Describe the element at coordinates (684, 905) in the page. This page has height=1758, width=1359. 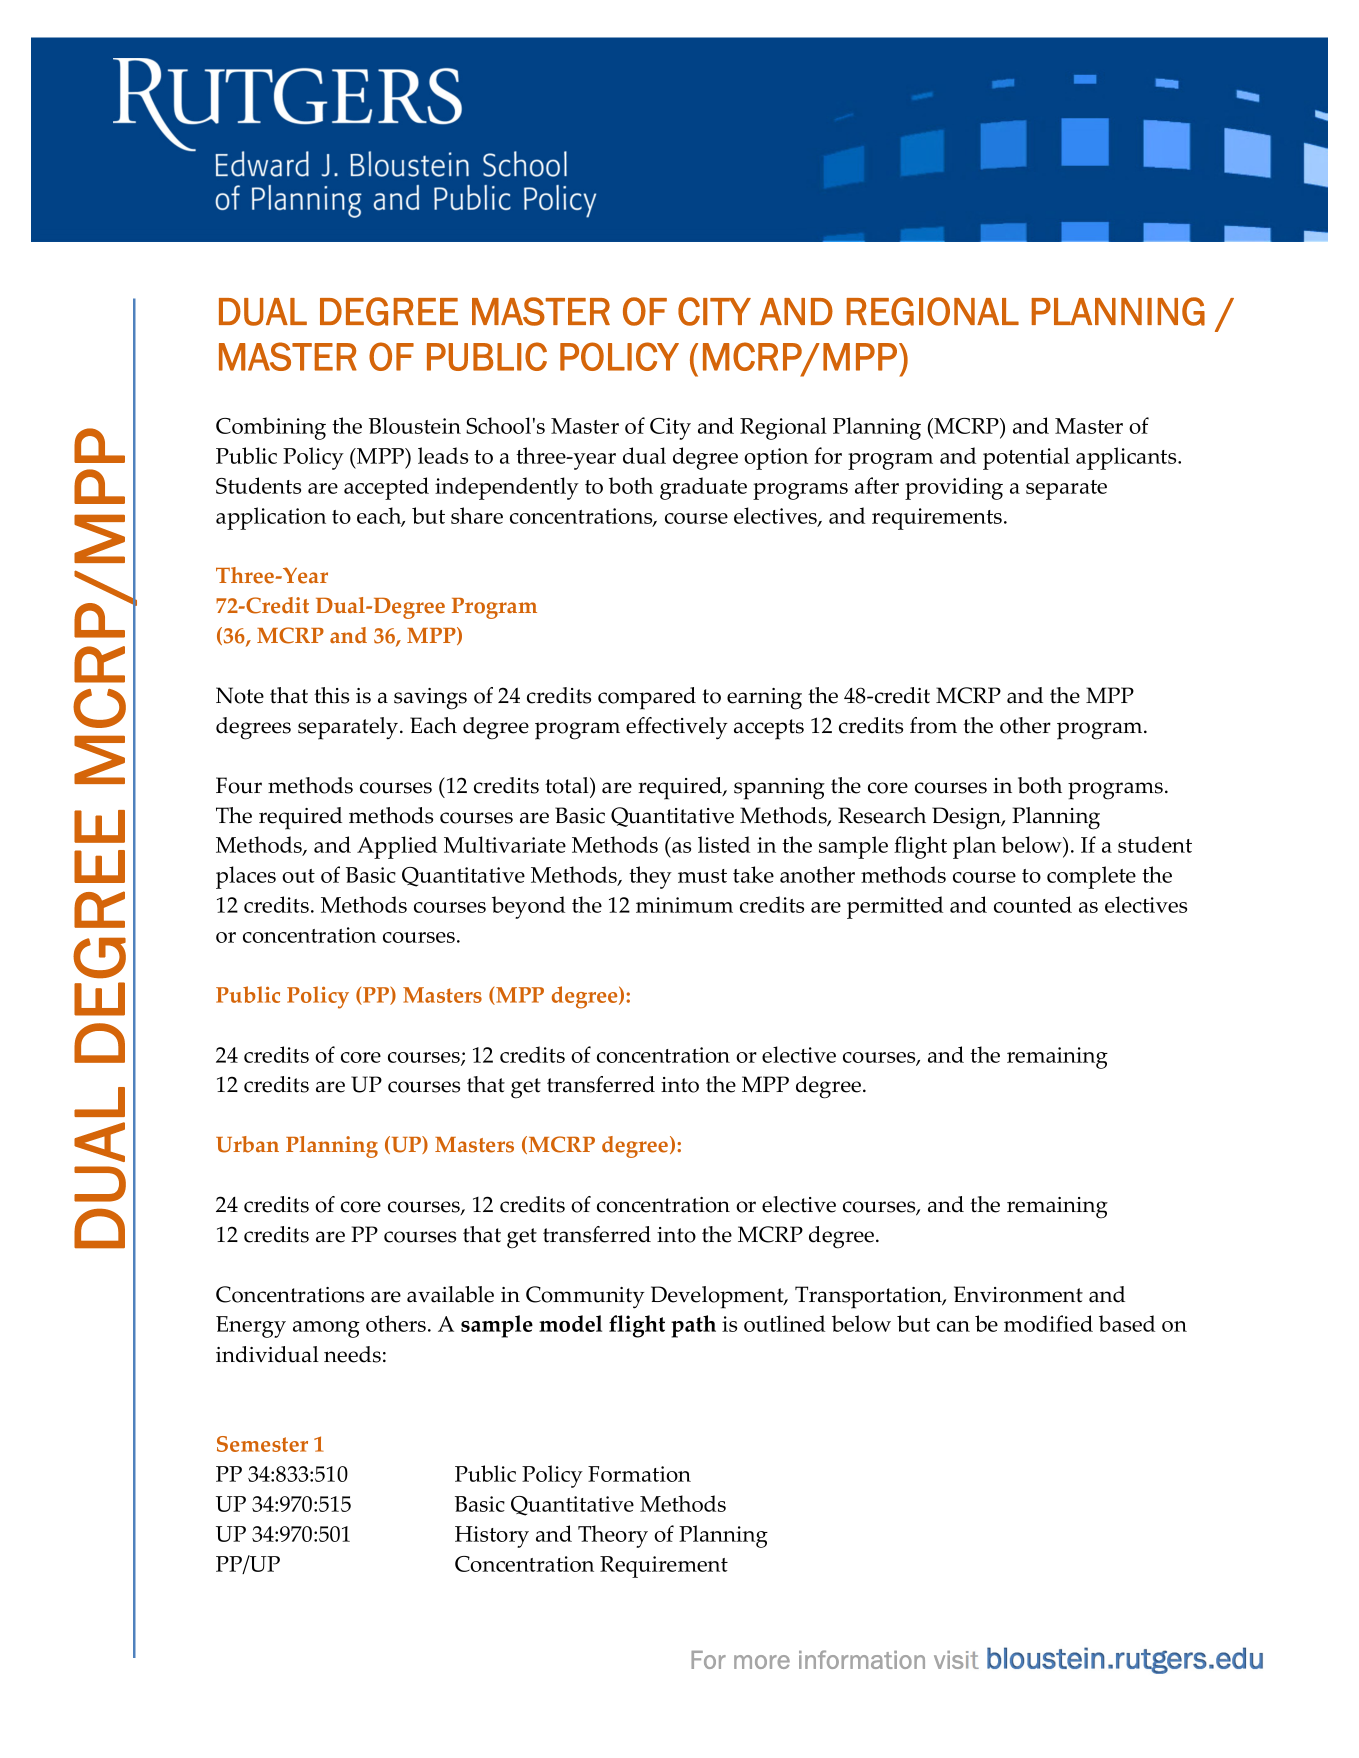
I see `minimum` at that location.
